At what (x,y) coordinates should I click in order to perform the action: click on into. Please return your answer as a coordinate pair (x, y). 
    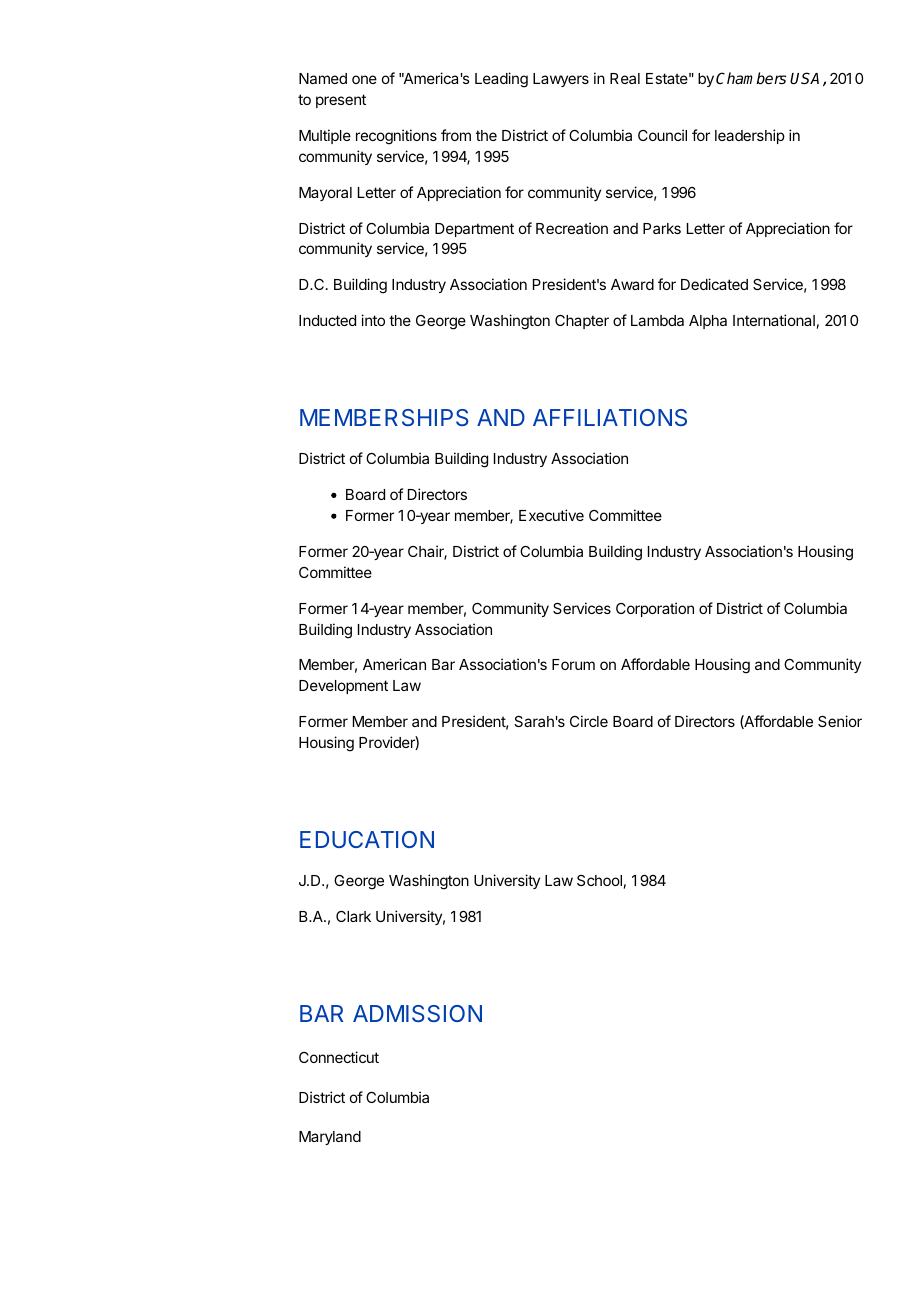
    Looking at the image, I should click on (373, 320).
